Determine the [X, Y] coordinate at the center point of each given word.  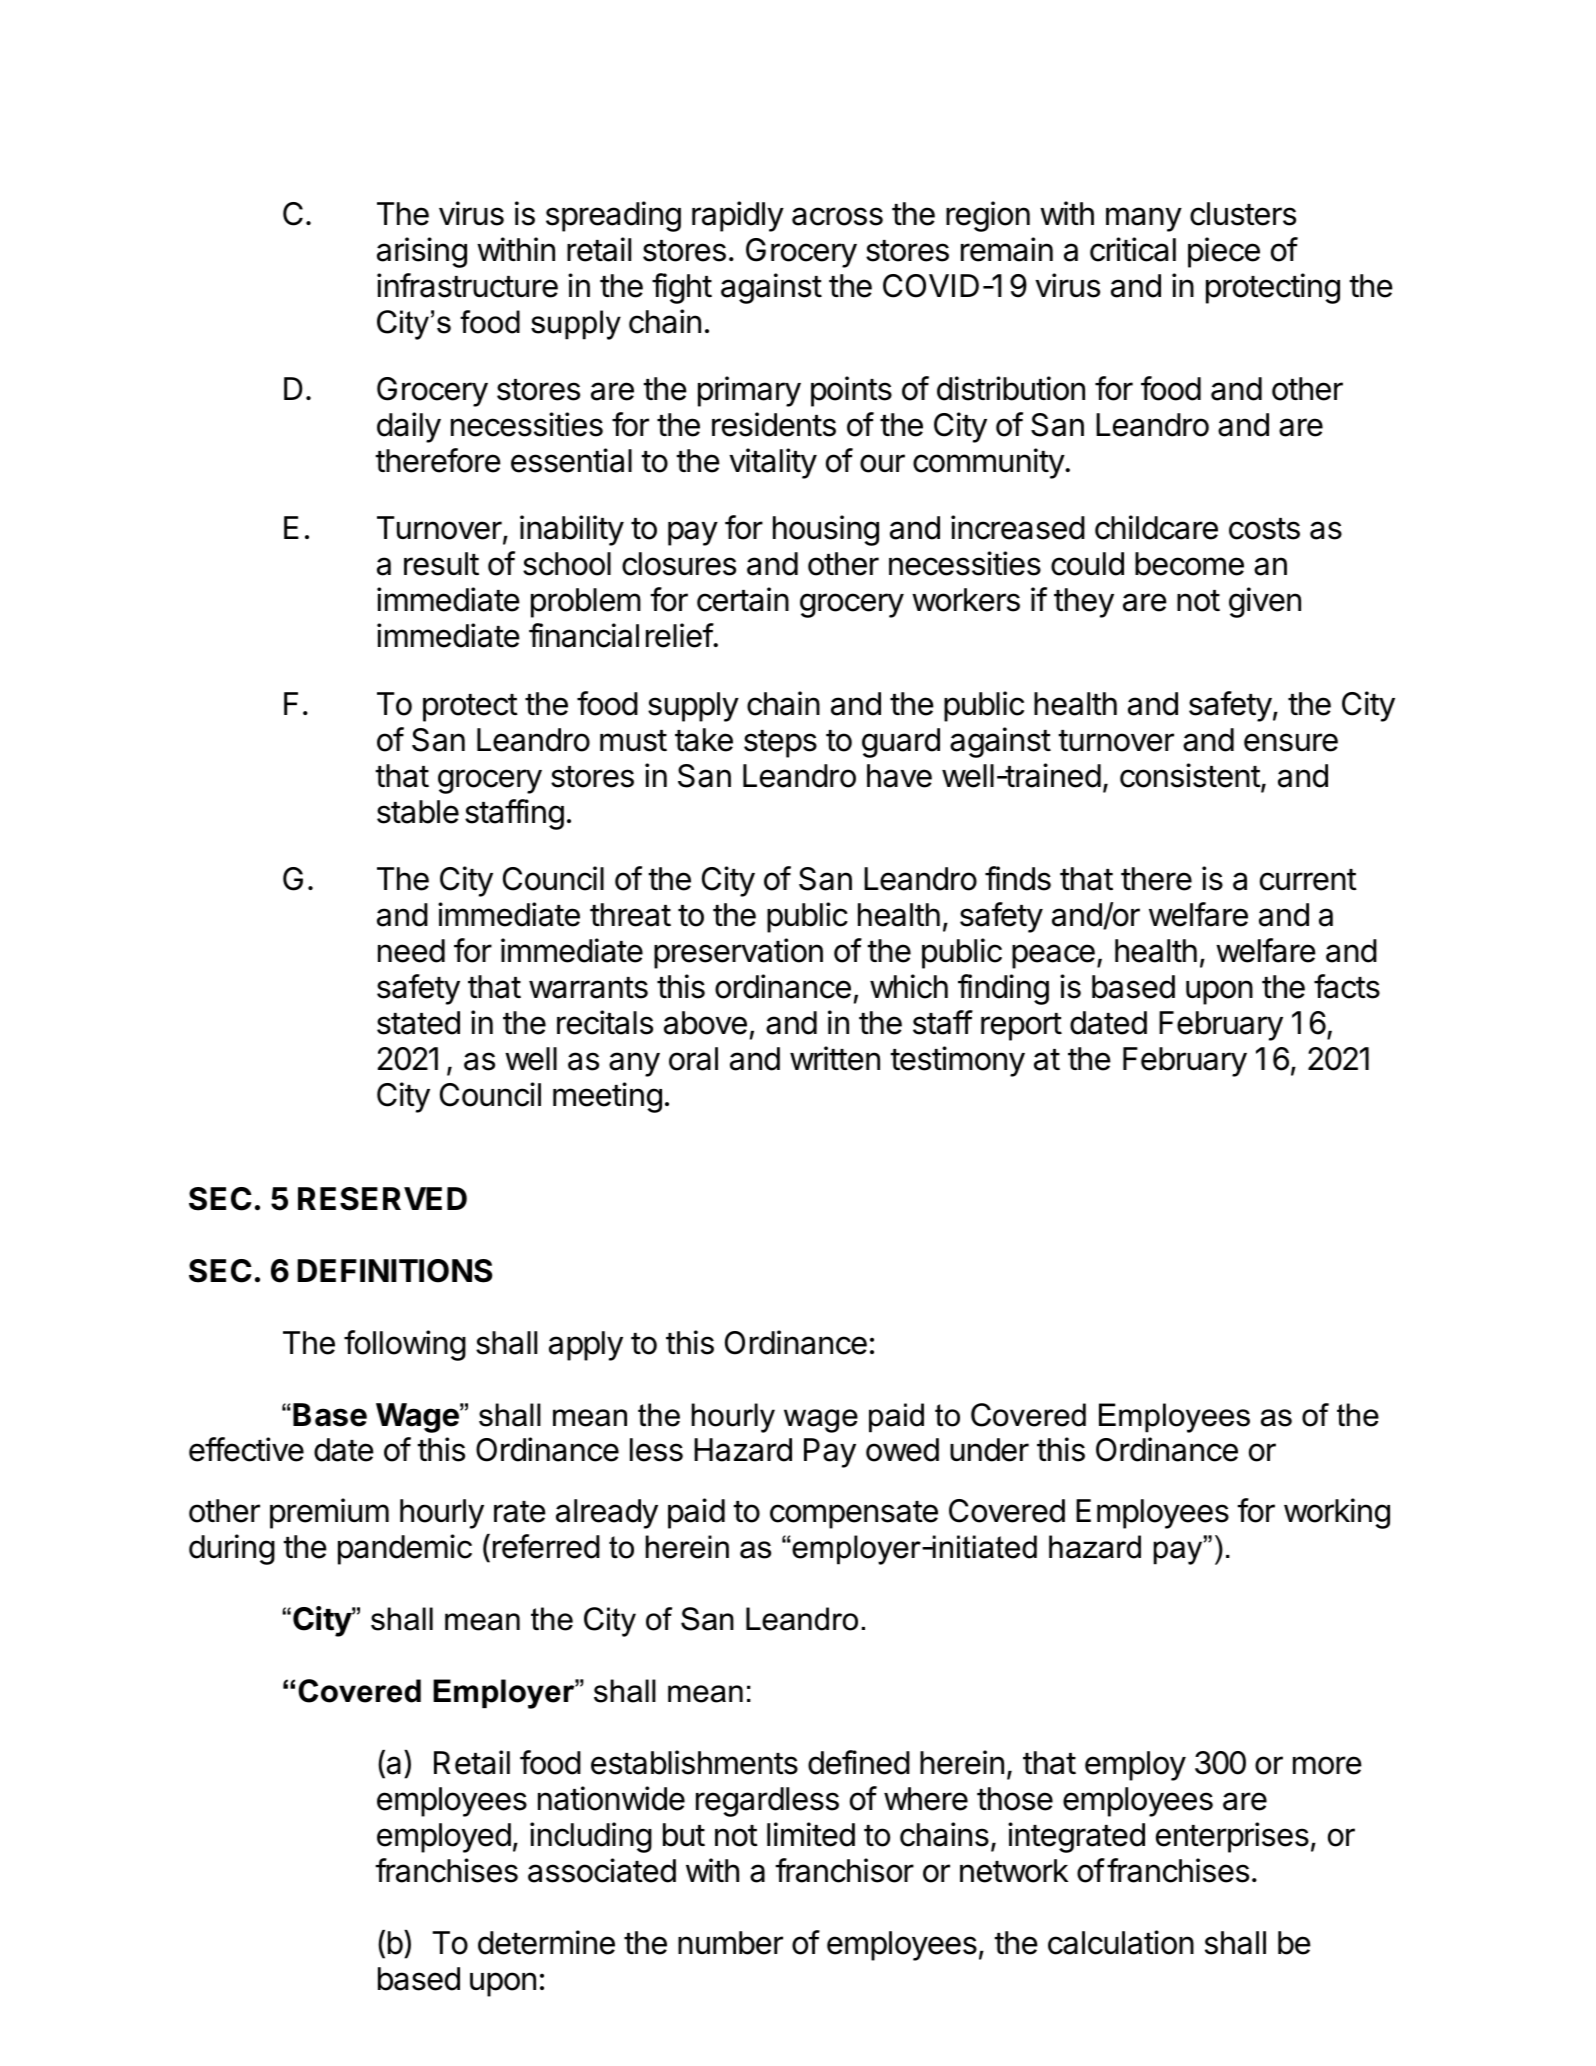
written [835, 1058]
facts [1347, 986]
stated [418, 1023]
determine [546, 1942]
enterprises [1232, 1837]
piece [1224, 252]
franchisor [844, 1870]
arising [422, 252]
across [837, 216]
